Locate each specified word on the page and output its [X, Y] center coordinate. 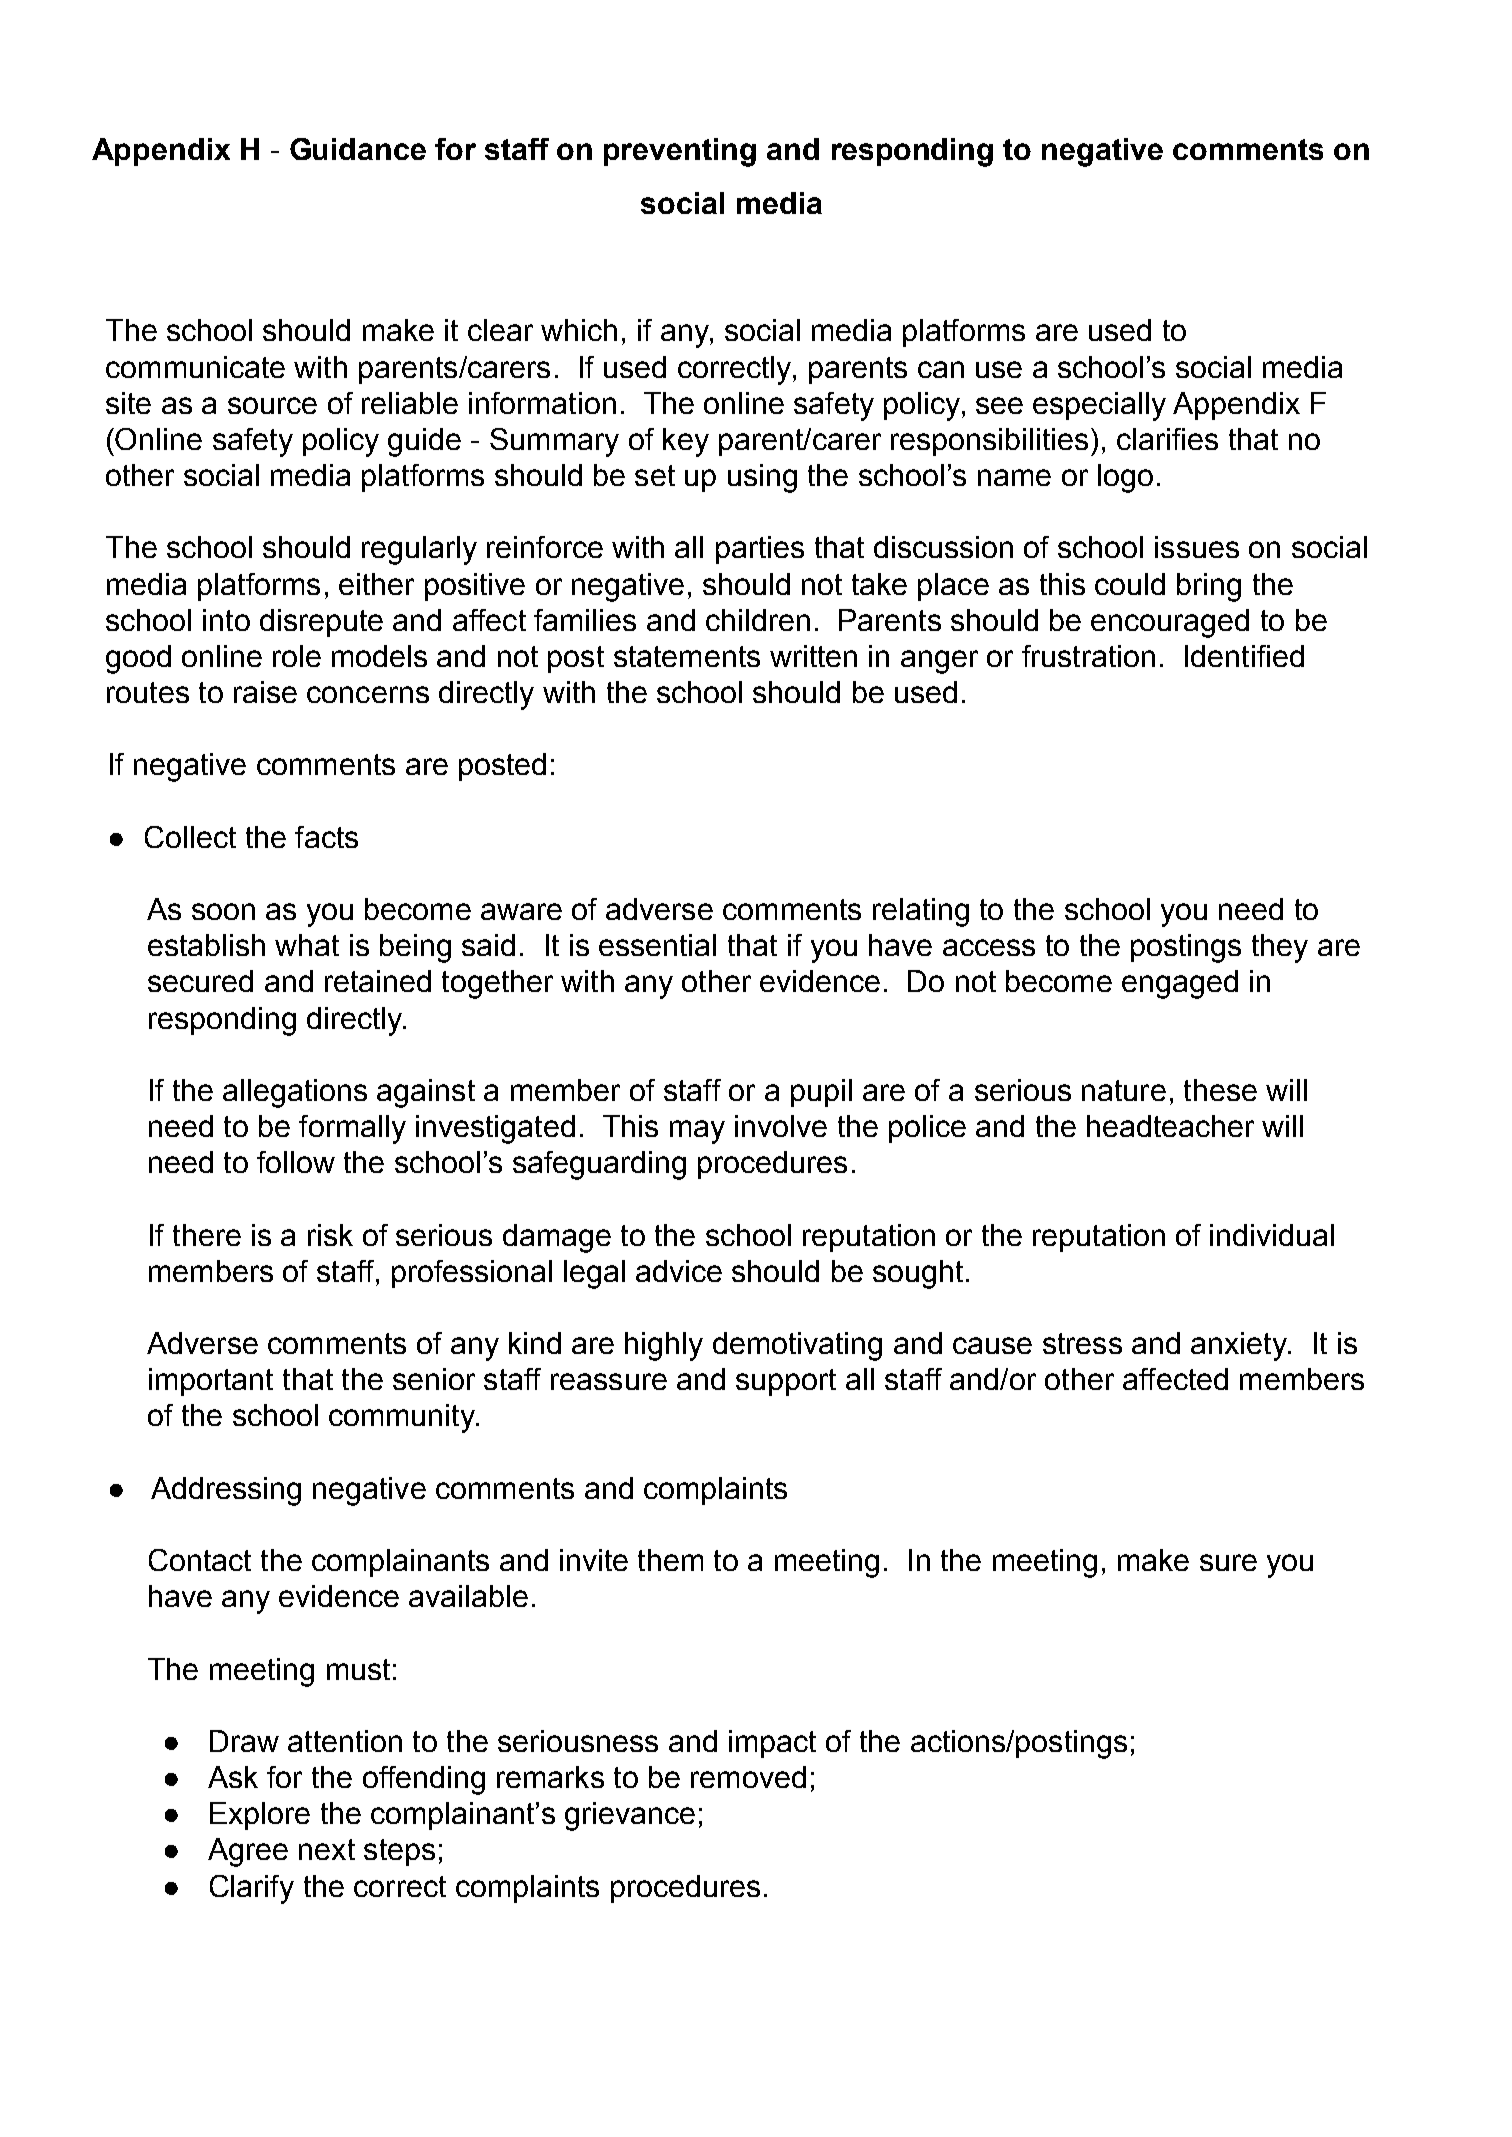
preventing [680, 152]
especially [1099, 406]
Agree [248, 1852]
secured [200, 981]
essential [657, 945]
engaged [1180, 984]
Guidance [358, 149]
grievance [630, 1816]
